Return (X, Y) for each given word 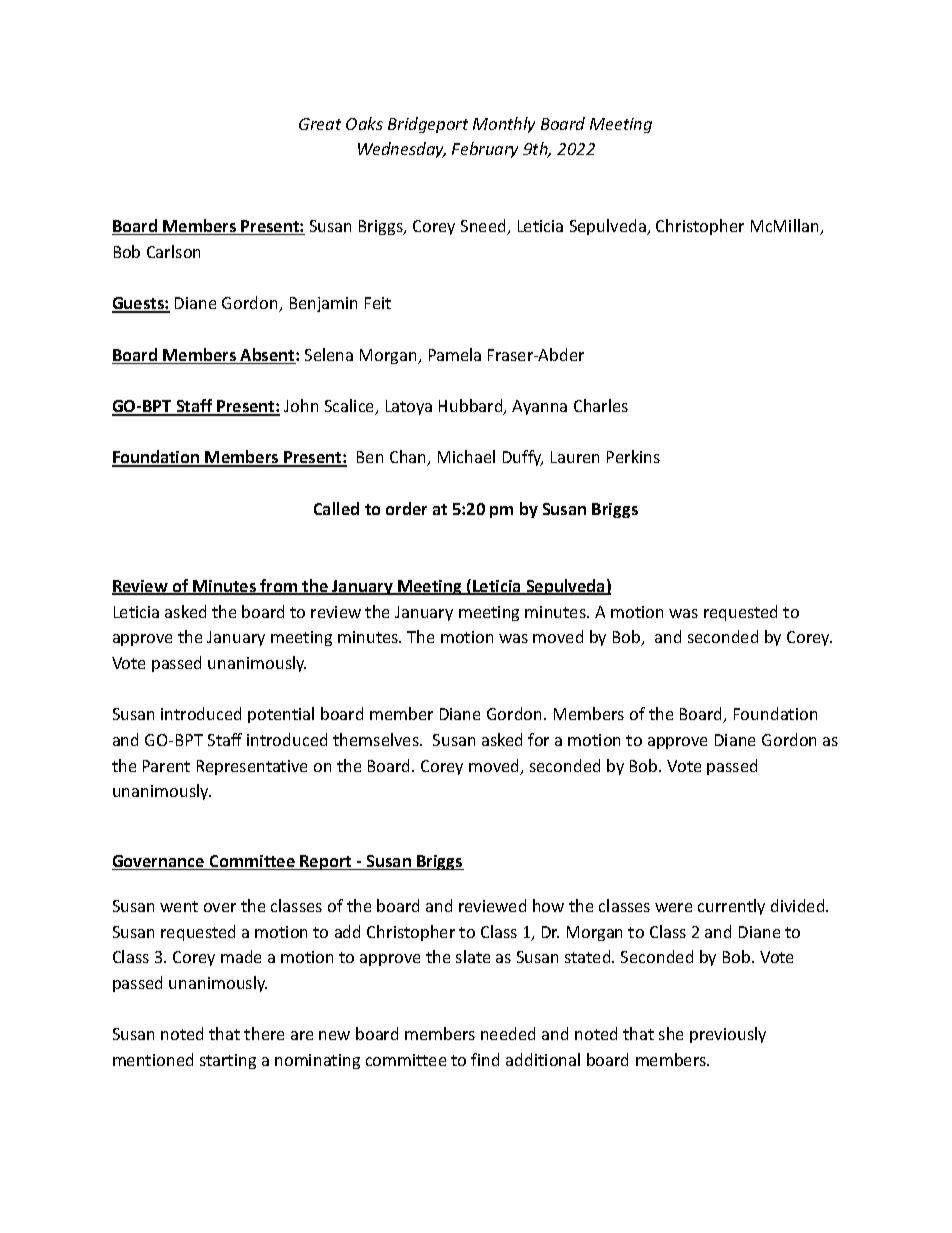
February (485, 150)
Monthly (504, 125)
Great (320, 124)
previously (728, 1035)
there (264, 1033)
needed (508, 1033)
